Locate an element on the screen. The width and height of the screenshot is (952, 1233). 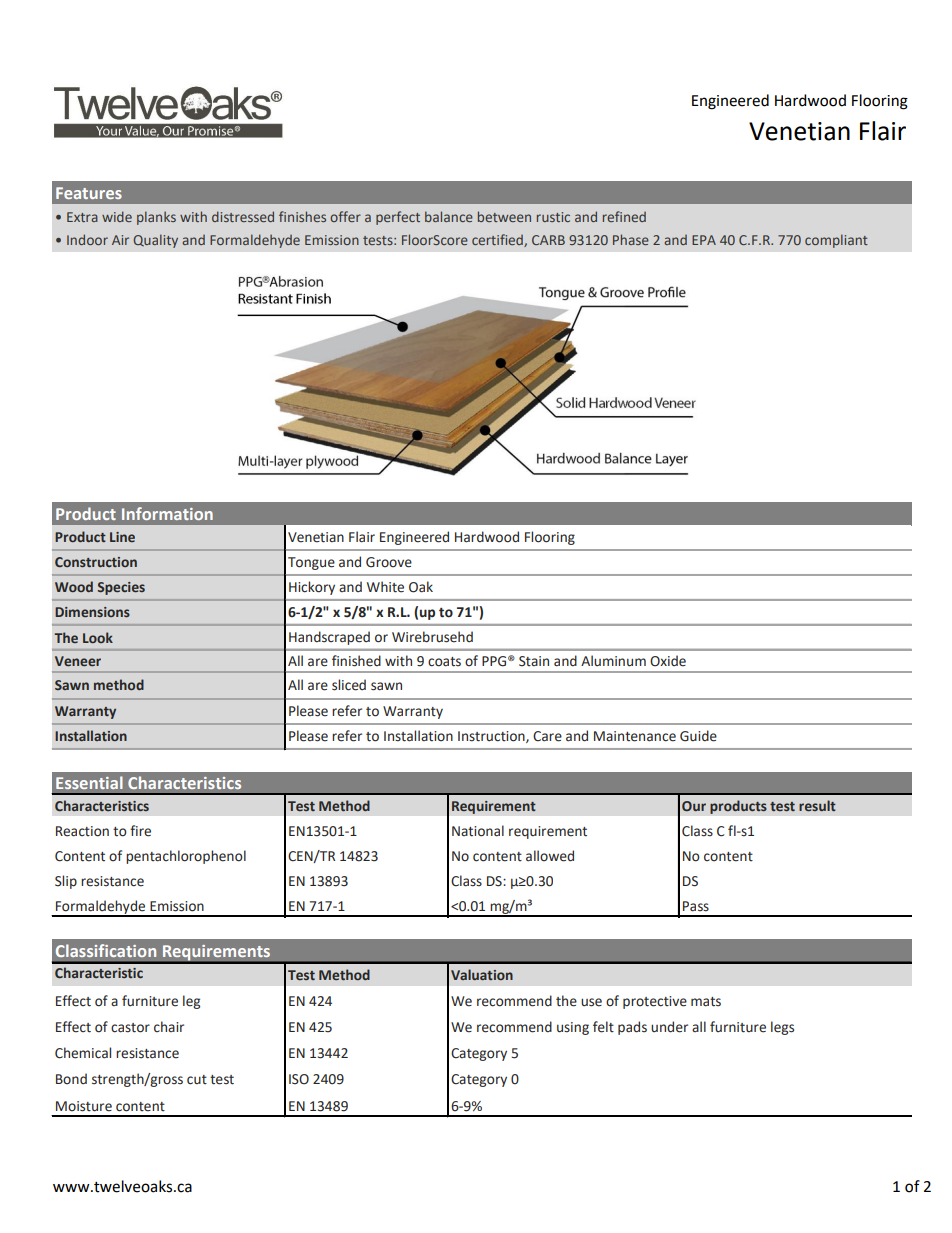
compliant is located at coordinates (836, 241).
